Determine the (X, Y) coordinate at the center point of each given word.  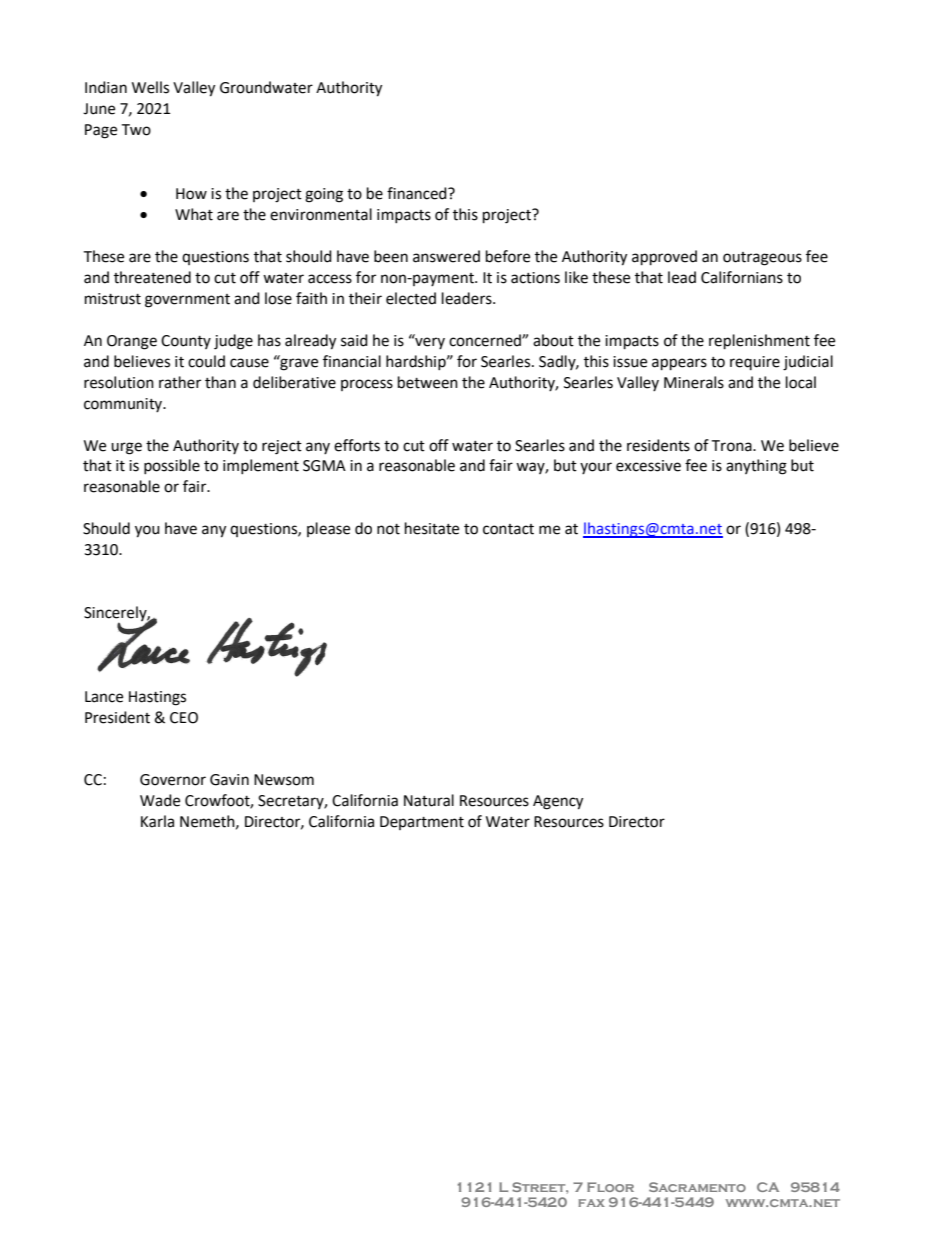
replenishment (759, 342)
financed (418, 193)
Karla (157, 821)
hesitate (432, 528)
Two (136, 130)
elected (411, 298)
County (186, 342)
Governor (173, 780)
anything (756, 467)
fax (591, 1203)
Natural (429, 800)
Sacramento (697, 1187)
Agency (558, 802)
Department (422, 823)
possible (172, 466)
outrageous (762, 259)
